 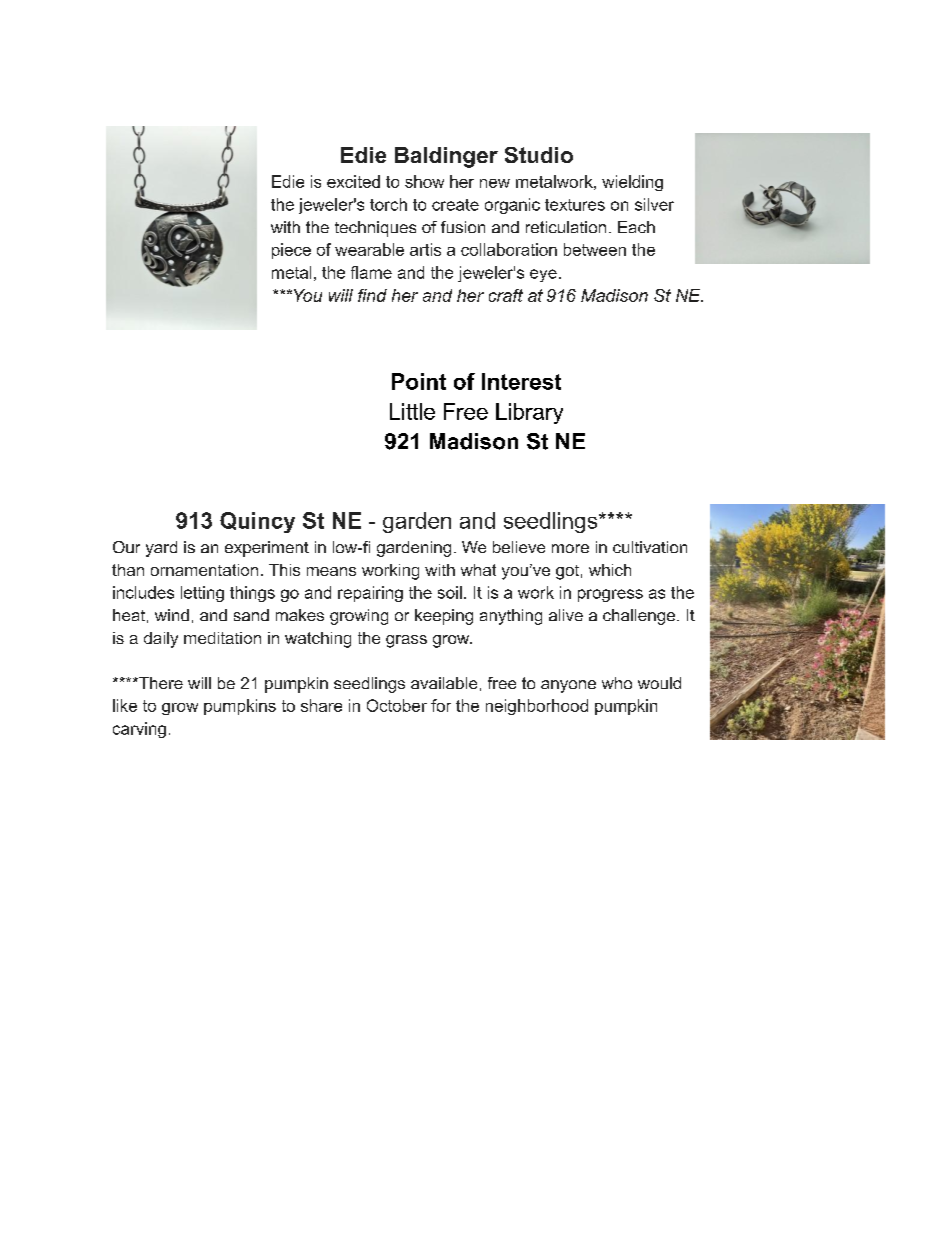 I want to click on show, so click(x=424, y=181).
